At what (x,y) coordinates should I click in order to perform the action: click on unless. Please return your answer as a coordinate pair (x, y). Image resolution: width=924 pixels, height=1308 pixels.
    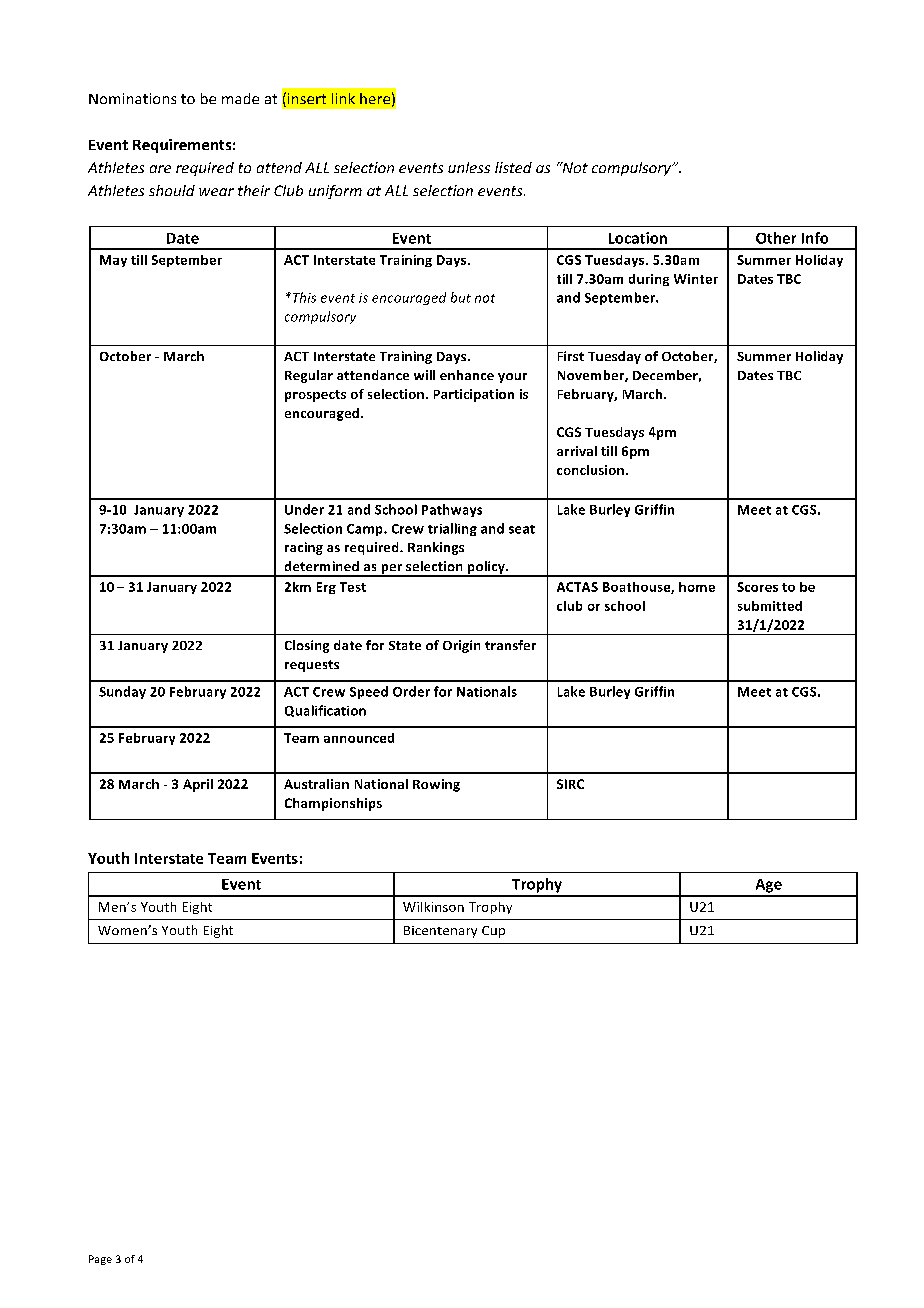
    Looking at the image, I should click on (469, 167).
